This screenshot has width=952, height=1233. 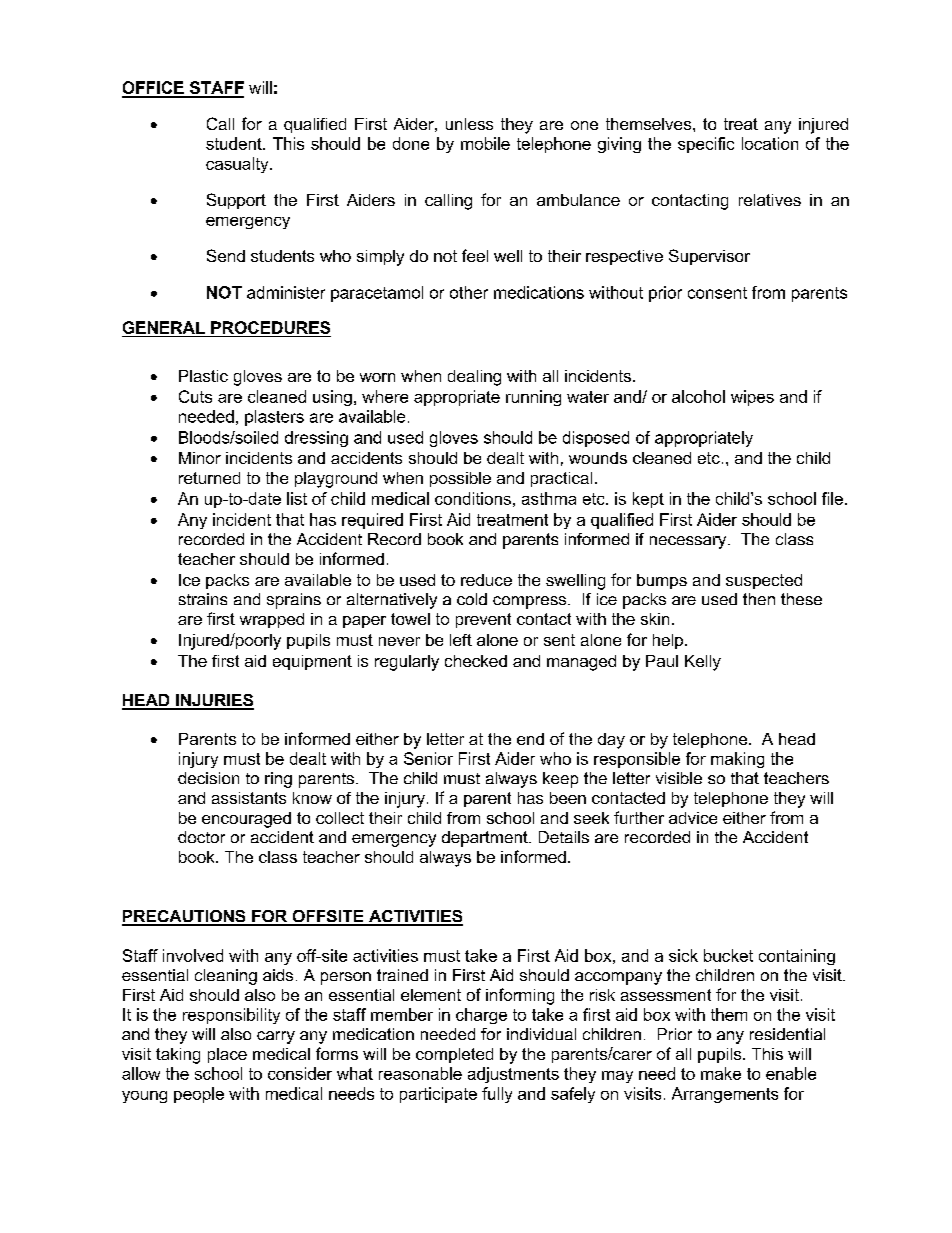 I want to click on department, so click(x=486, y=839).
